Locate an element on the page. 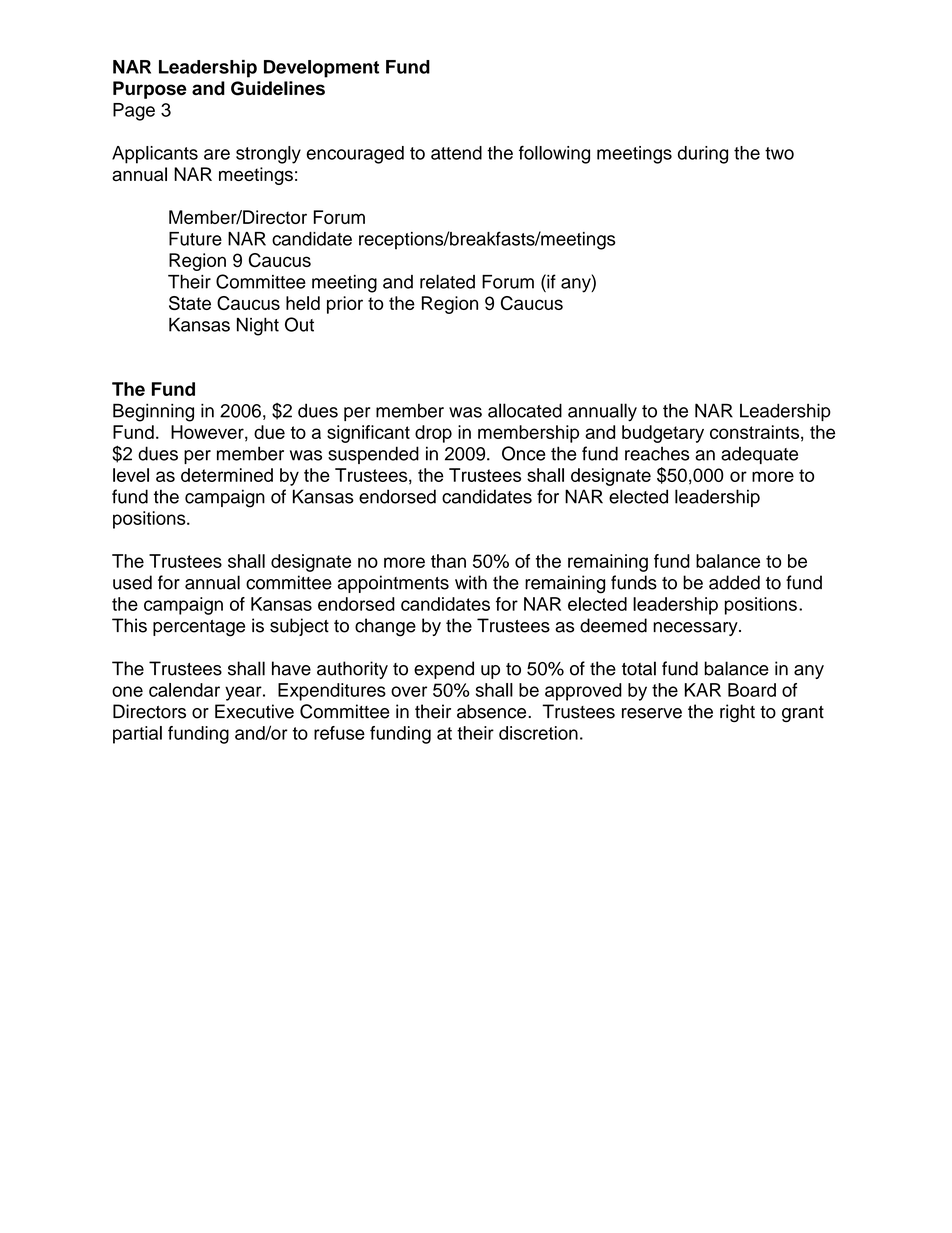  attend is located at coordinates (456, 153).
